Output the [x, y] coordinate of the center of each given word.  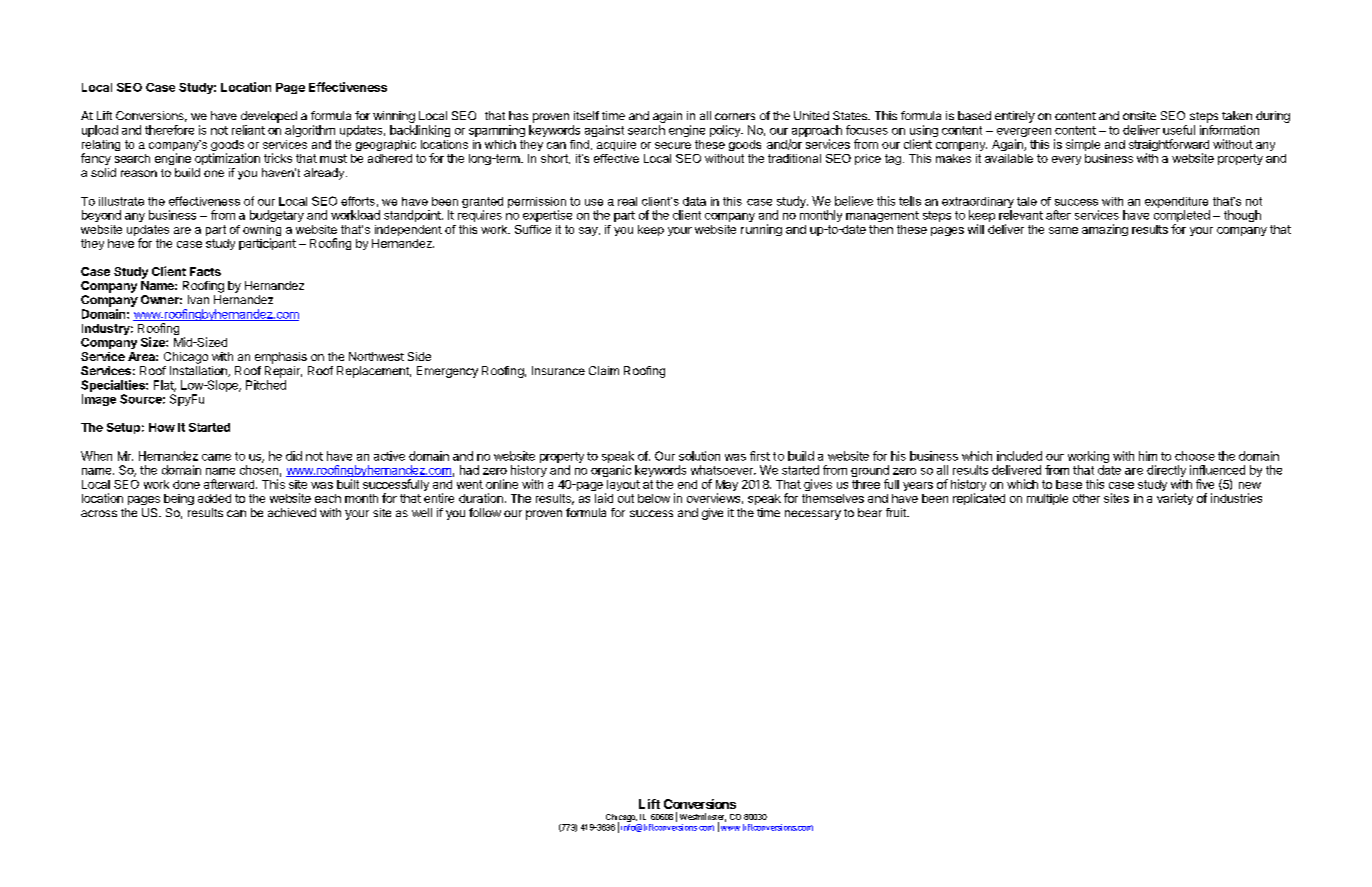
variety [1175, 499]
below [654, 498]
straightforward [1169, 146]
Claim [604, 370]
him [1148, 456]
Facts [205, 271]
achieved [292, 512]
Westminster [703, 818]
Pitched [266, 385]
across [99, 513]
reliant [248, 130]
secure [673, 145]
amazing [1105, 230]
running [761, 230]
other [1086, 498]
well [422, 512]
